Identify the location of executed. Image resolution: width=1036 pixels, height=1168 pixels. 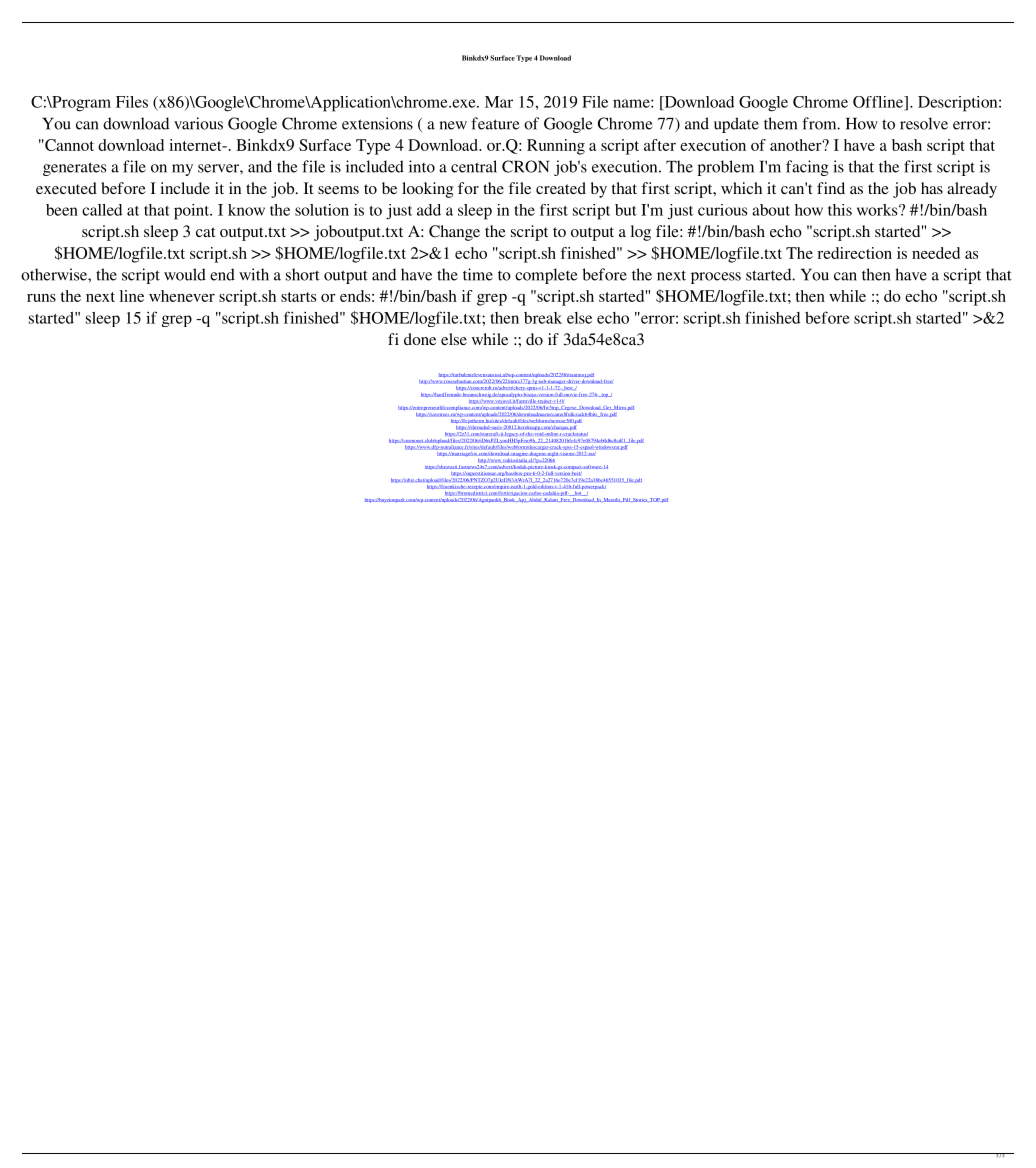
(66, 188).
